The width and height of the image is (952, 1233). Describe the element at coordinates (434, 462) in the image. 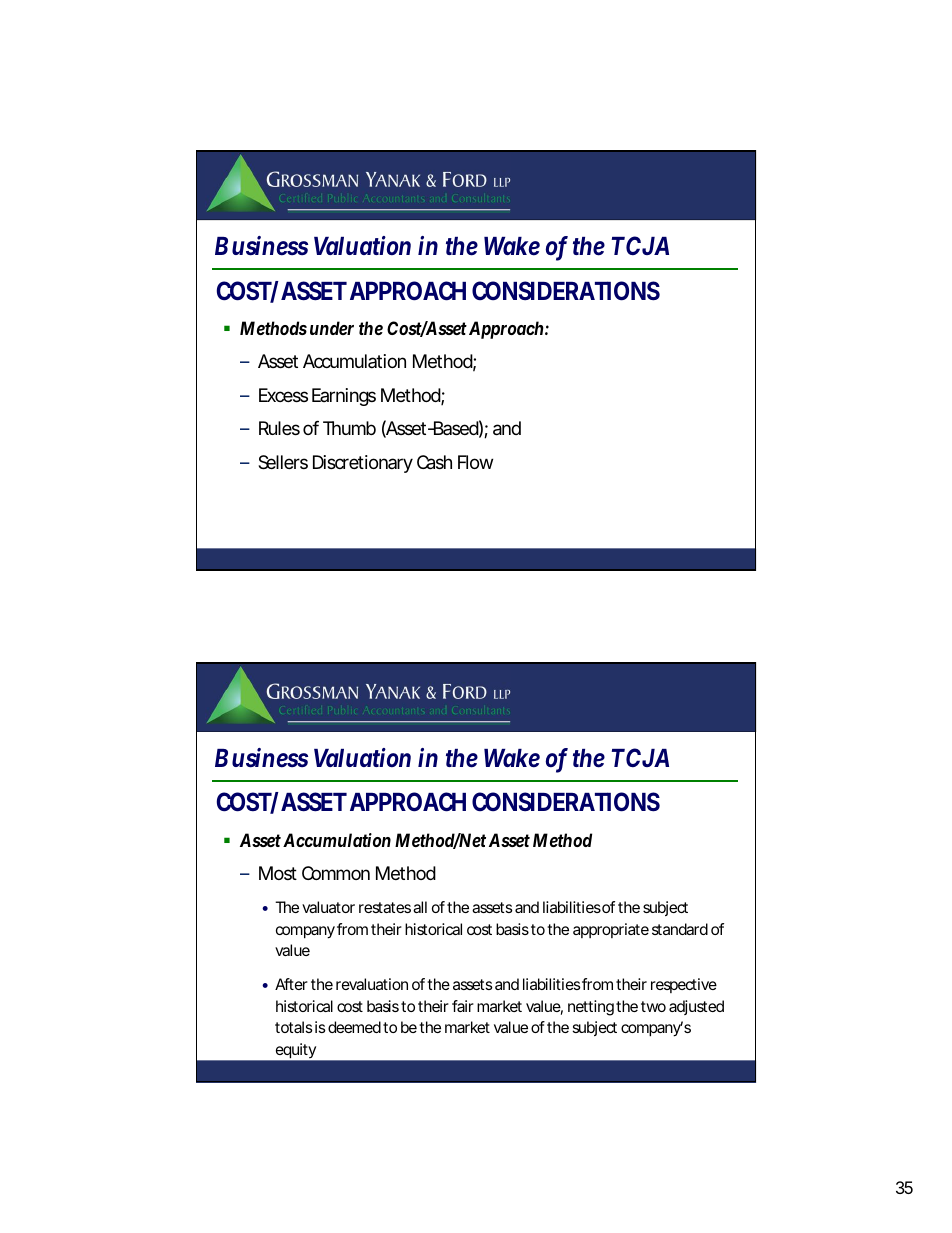

I see `Cash` at that location.
